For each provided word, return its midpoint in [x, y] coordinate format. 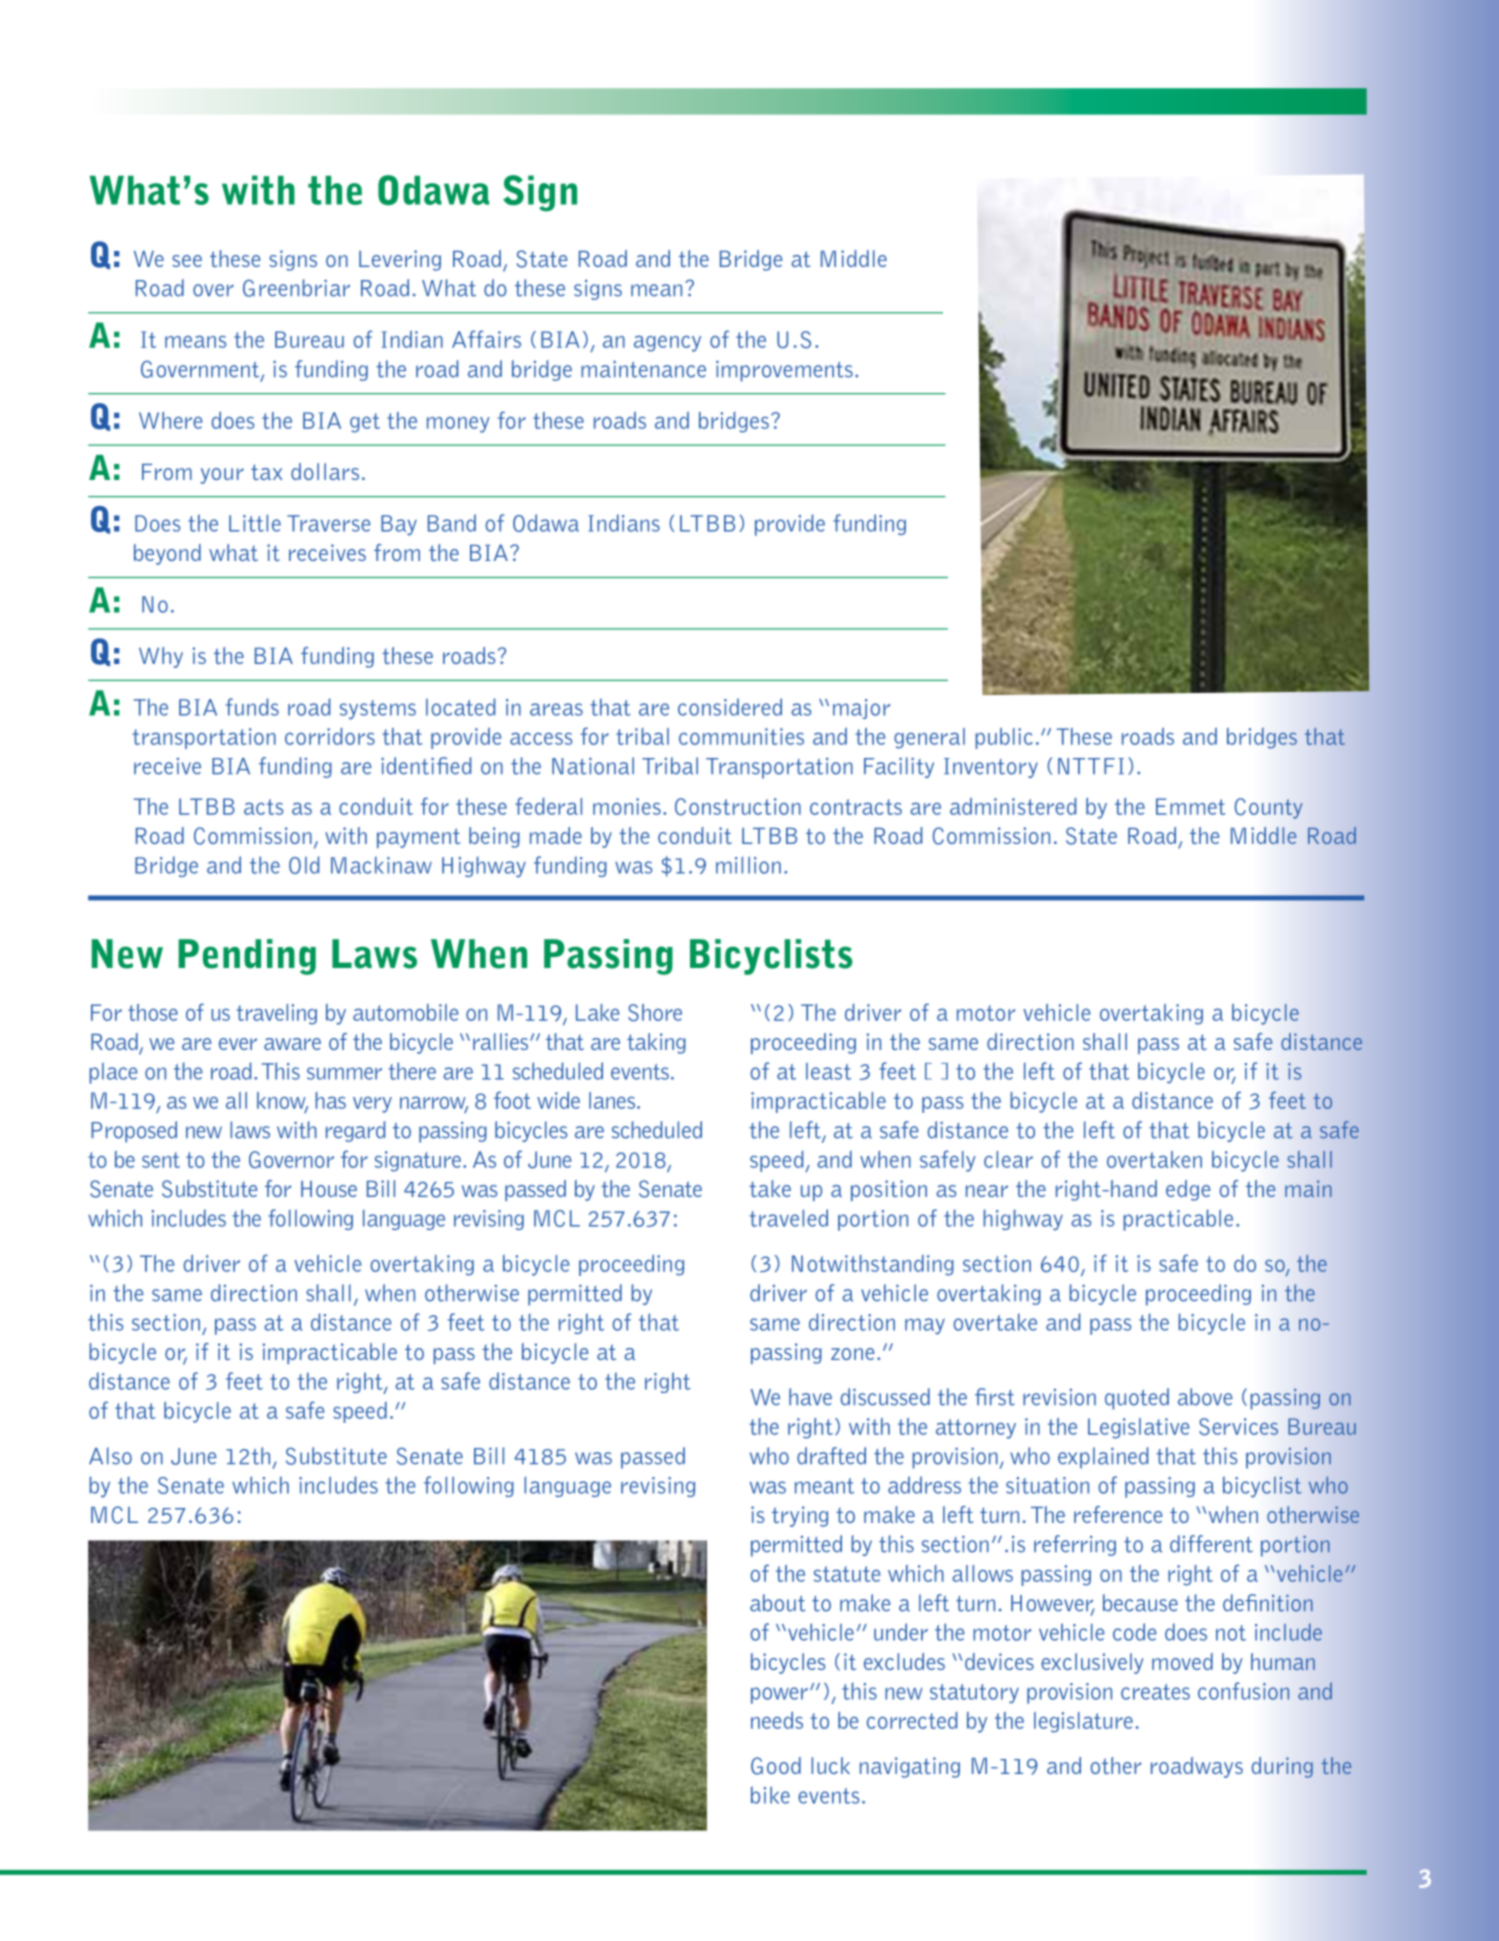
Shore [655, 1013]
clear [1008, 1159]
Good [776, 1766]
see [187, 261]
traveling [276, 1014]
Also [110, 1456]
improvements [784, 371]
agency [667, 343]
